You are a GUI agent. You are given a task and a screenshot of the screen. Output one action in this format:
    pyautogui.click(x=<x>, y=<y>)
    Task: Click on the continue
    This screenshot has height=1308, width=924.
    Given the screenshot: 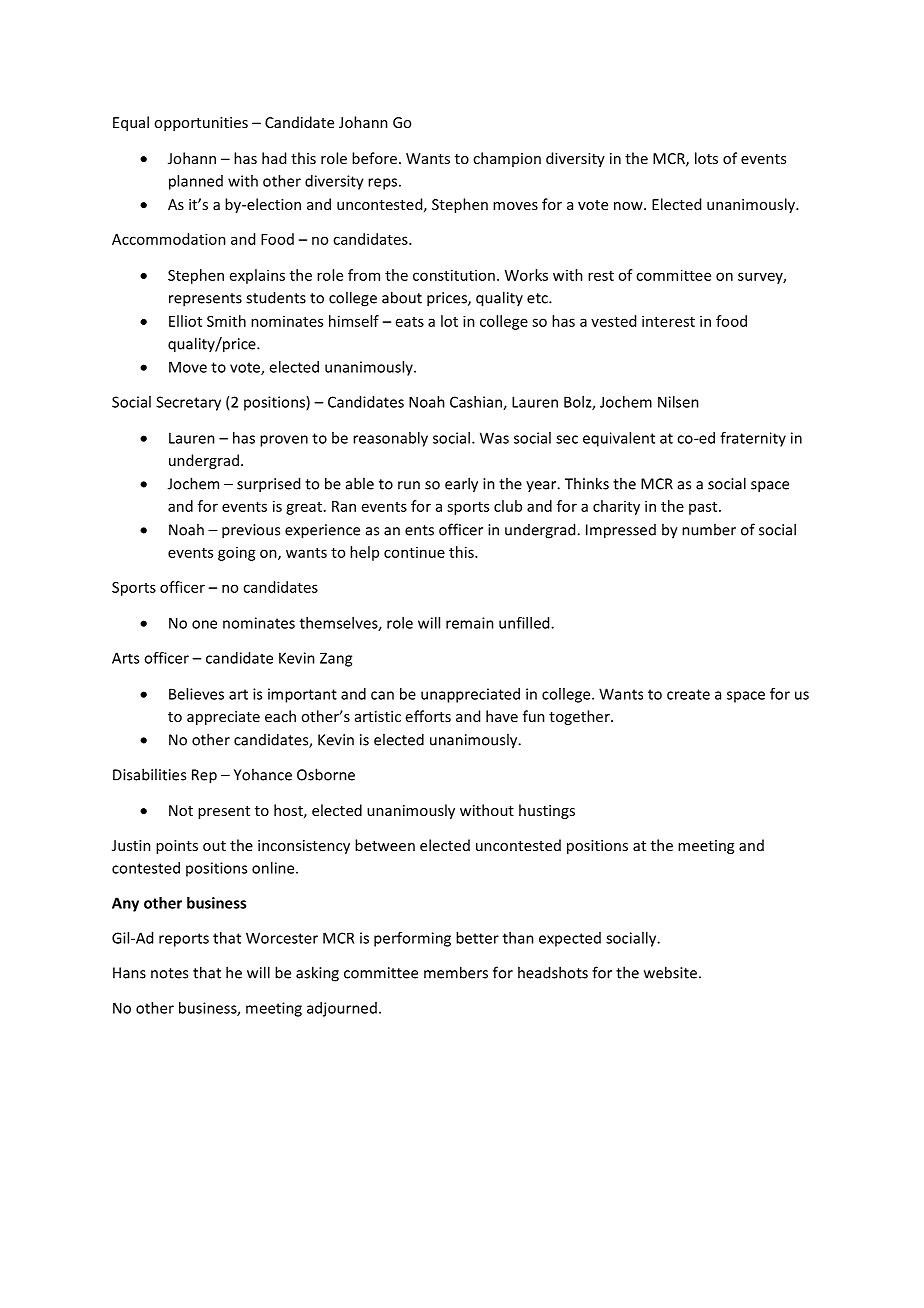 What is the action you would take?
    pyautogui.click(x=414, y=552)
